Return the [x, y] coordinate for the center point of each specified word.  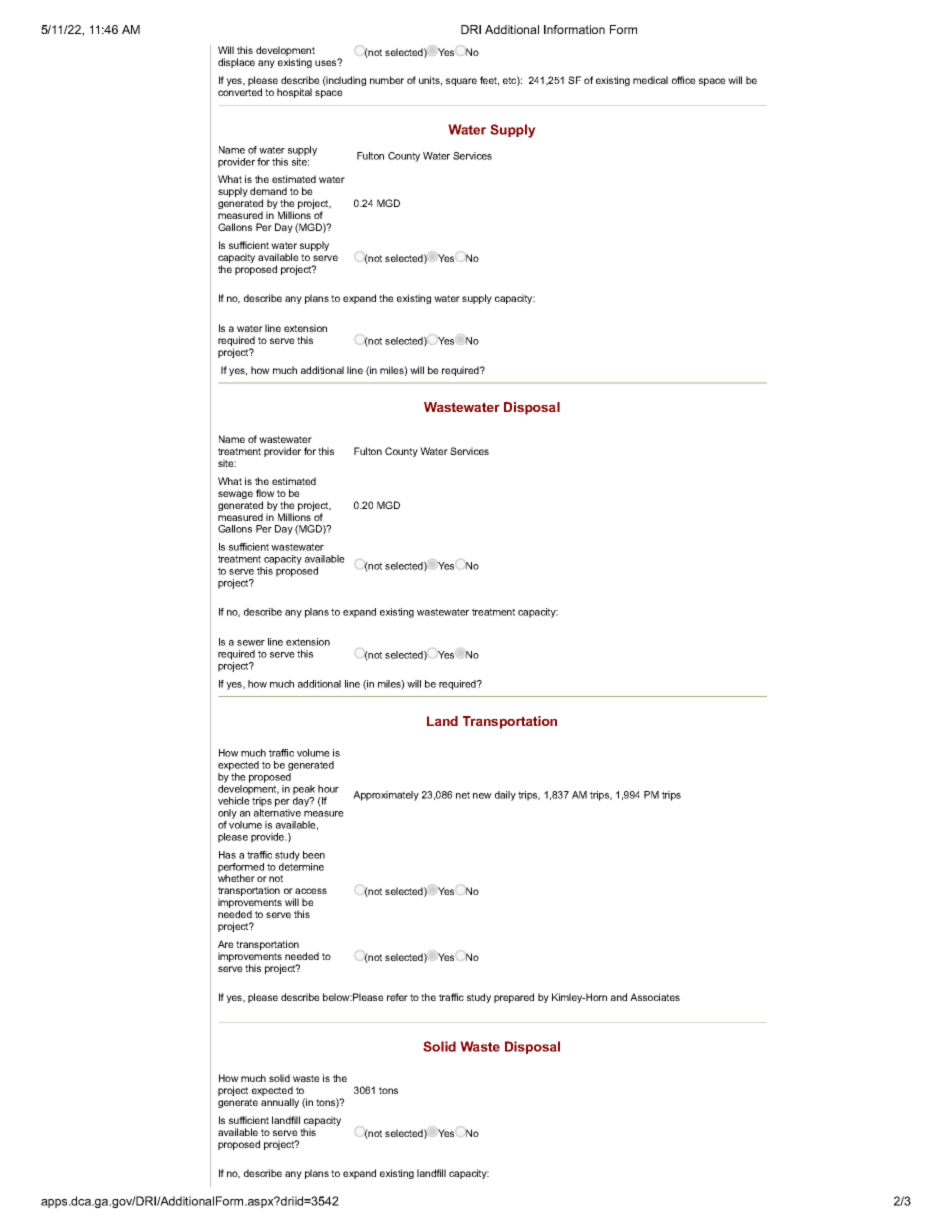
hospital [294, 93]
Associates [655, 997]
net [463, 795]
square [461, 82]
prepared [514, 998]
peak [304, 790]
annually [280, 1103]
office [684, 80]
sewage [235, 495]
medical [650, 80]
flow [265, 493]
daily [505, 796]
